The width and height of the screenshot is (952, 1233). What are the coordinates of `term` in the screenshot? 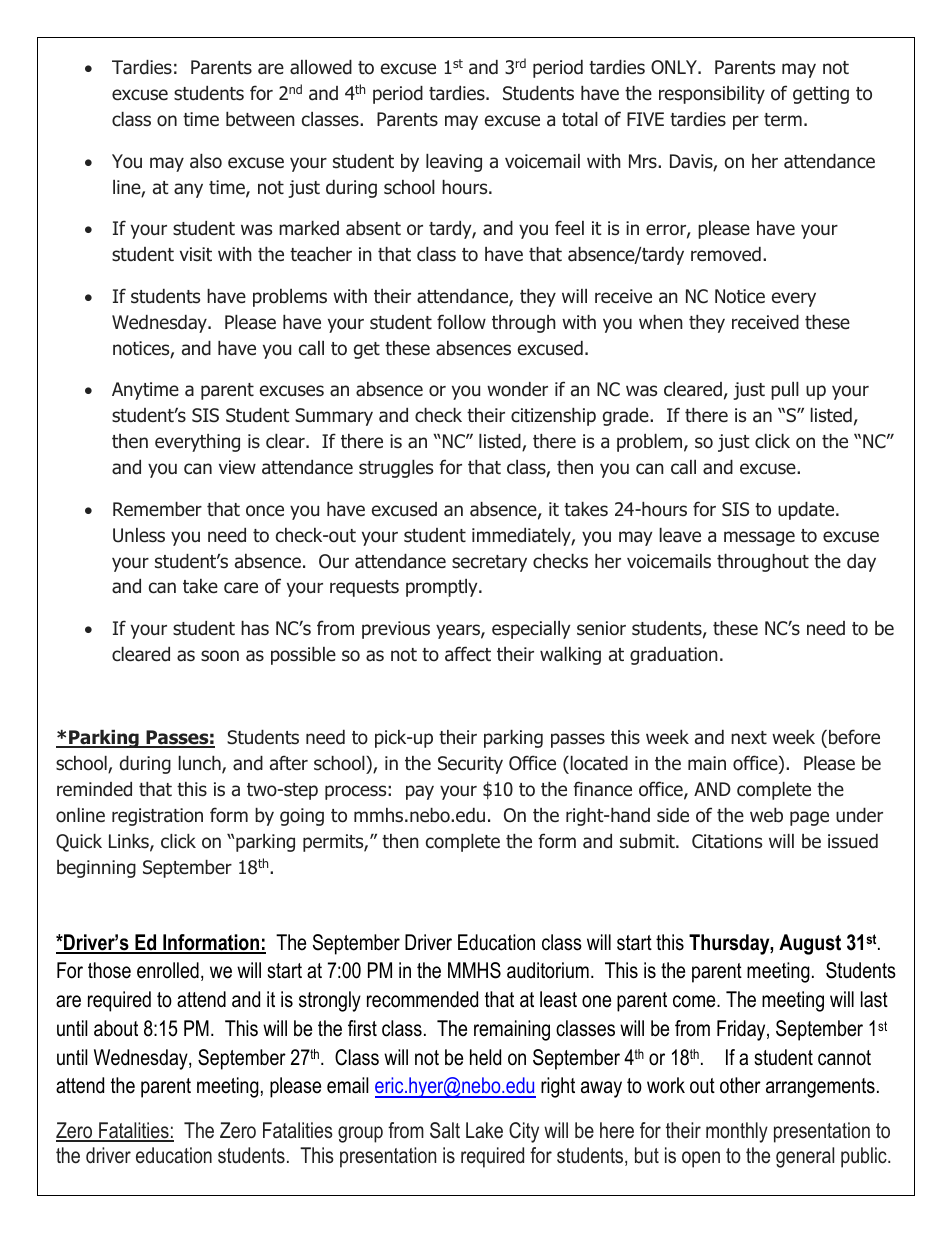 It's located at (783, 119).
